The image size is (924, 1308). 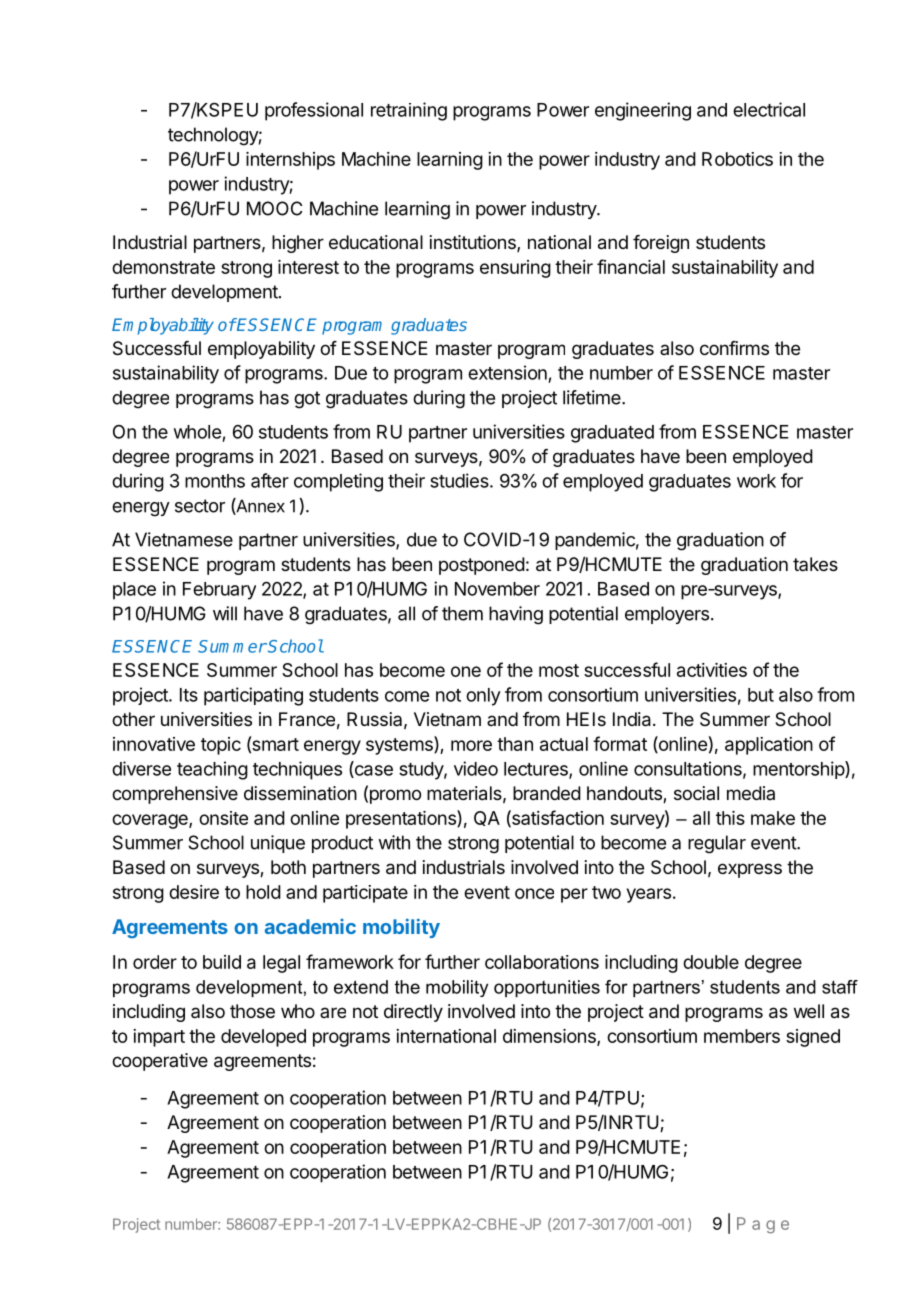 What do you see at coordinates (197, 432) in the image?
I see `whole` at bounding box center [197, 432].
